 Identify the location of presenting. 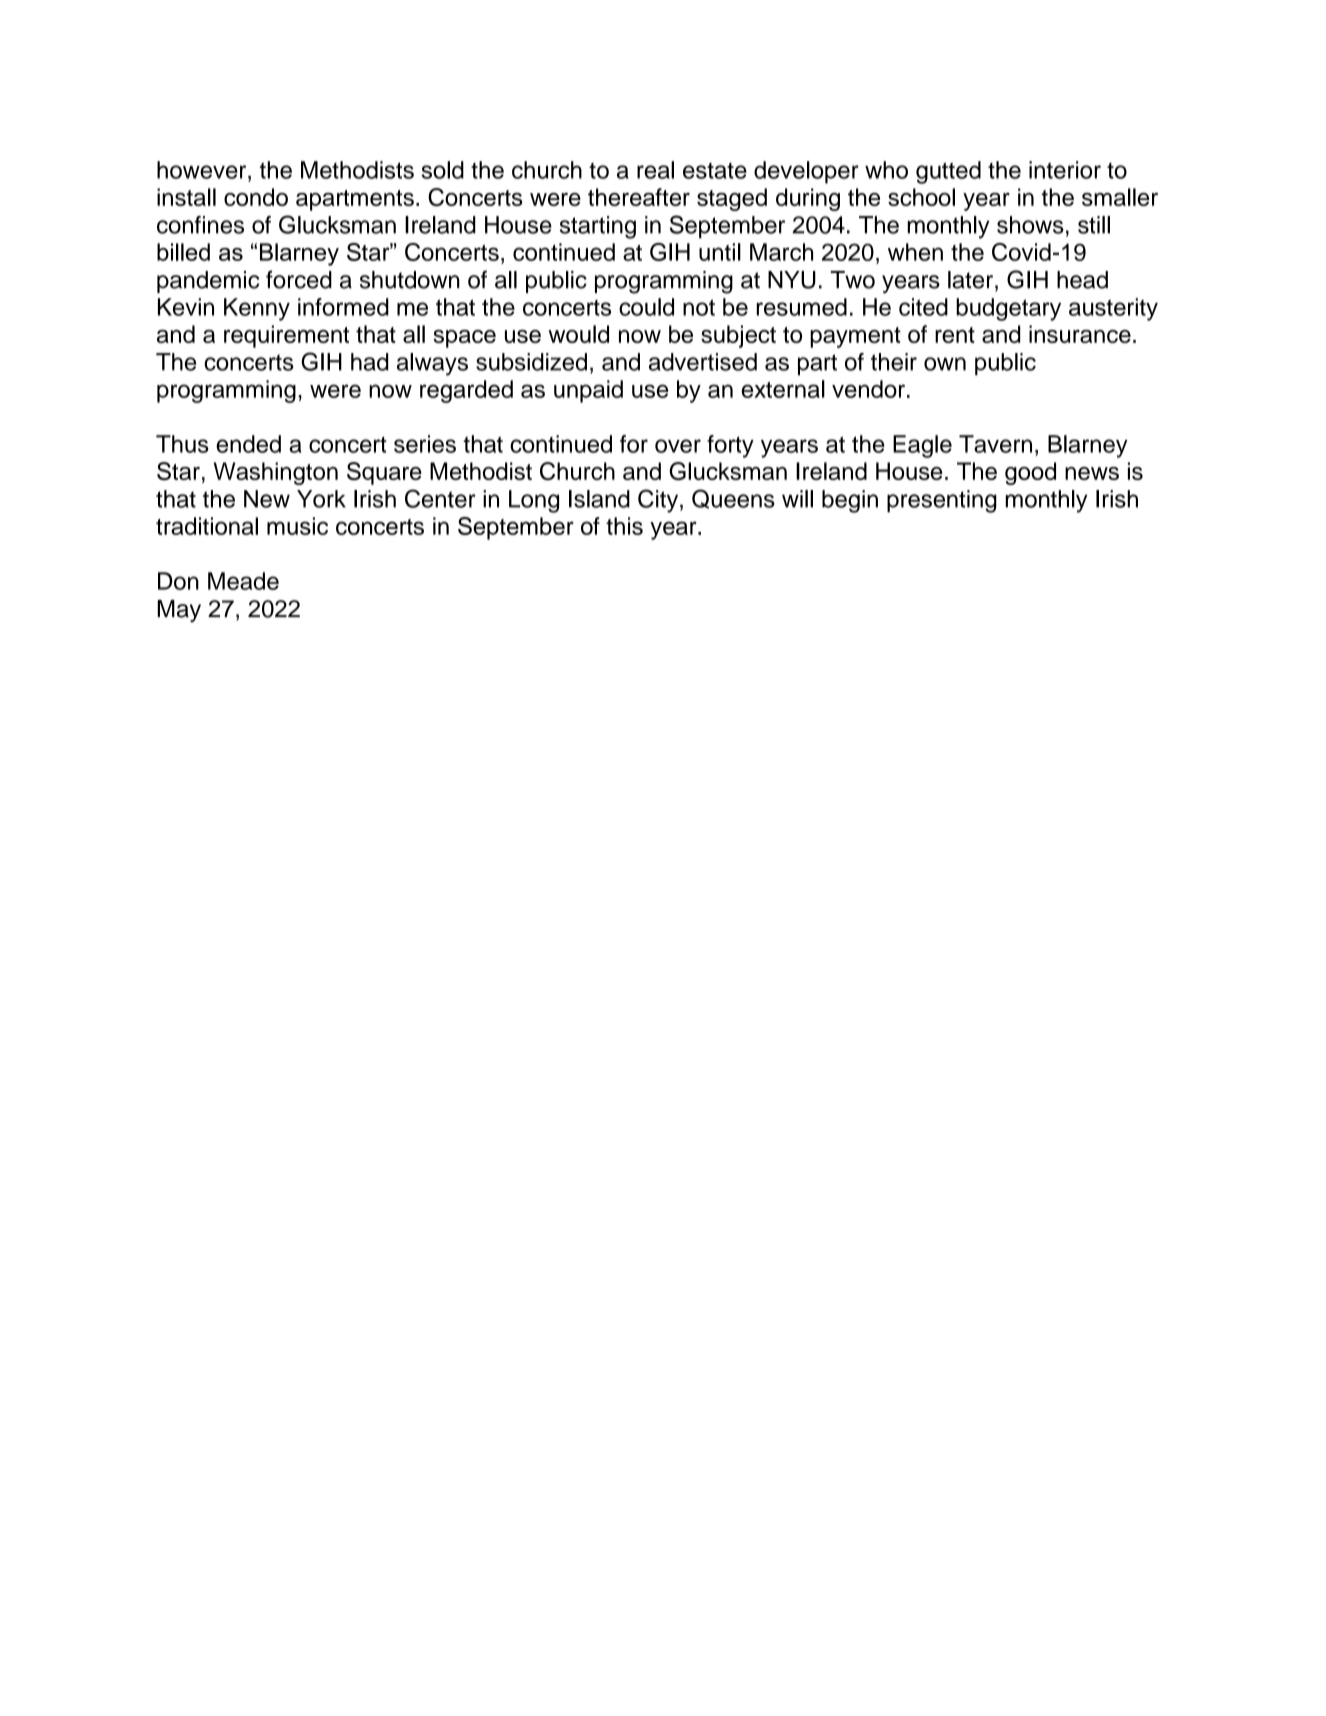
(942, 501).
